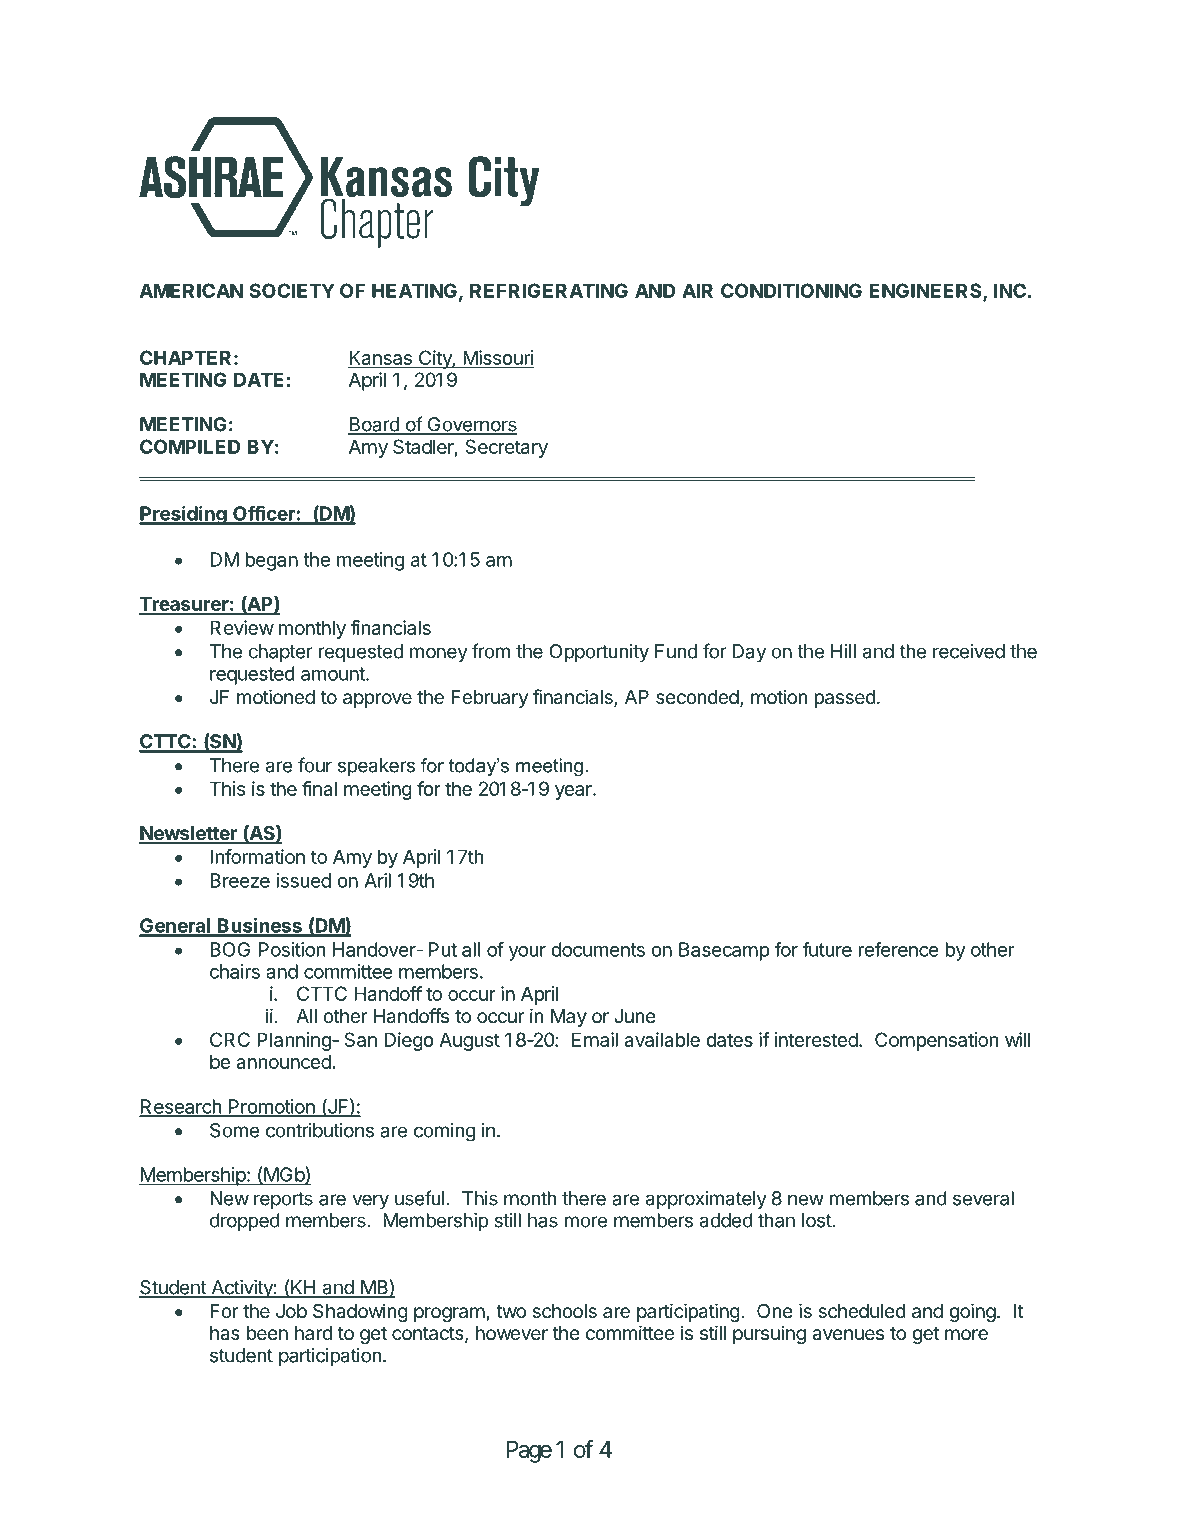 This page has width=1184, height=1533. Describe the element at coordinates (257, 856) in the page. I see `Information` at that location.
